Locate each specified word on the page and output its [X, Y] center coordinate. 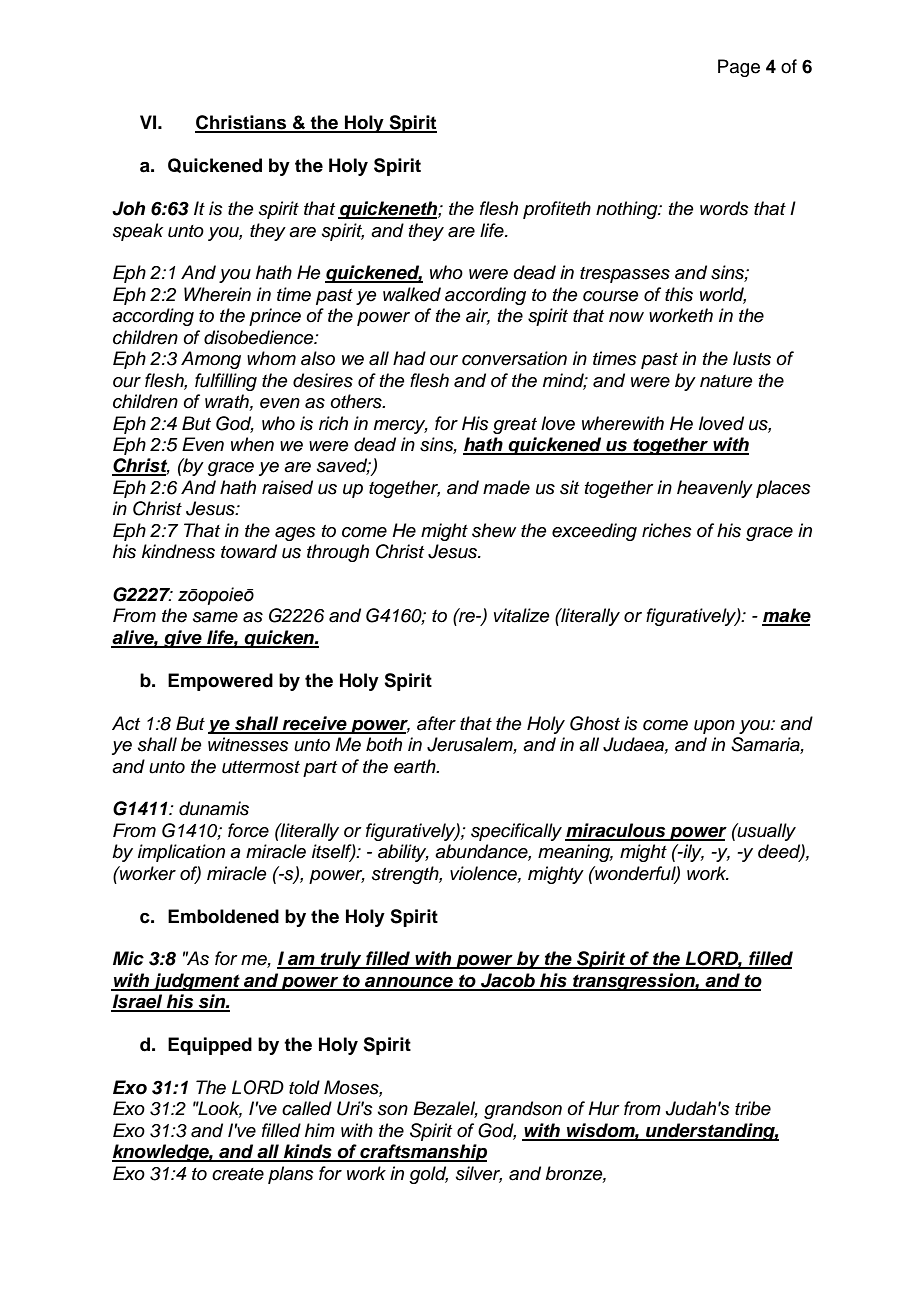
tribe [753, 1108]
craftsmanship [422, 1153]
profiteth [557, 210]
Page [739, 68]
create [238, 1174]
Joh [128, 208]
